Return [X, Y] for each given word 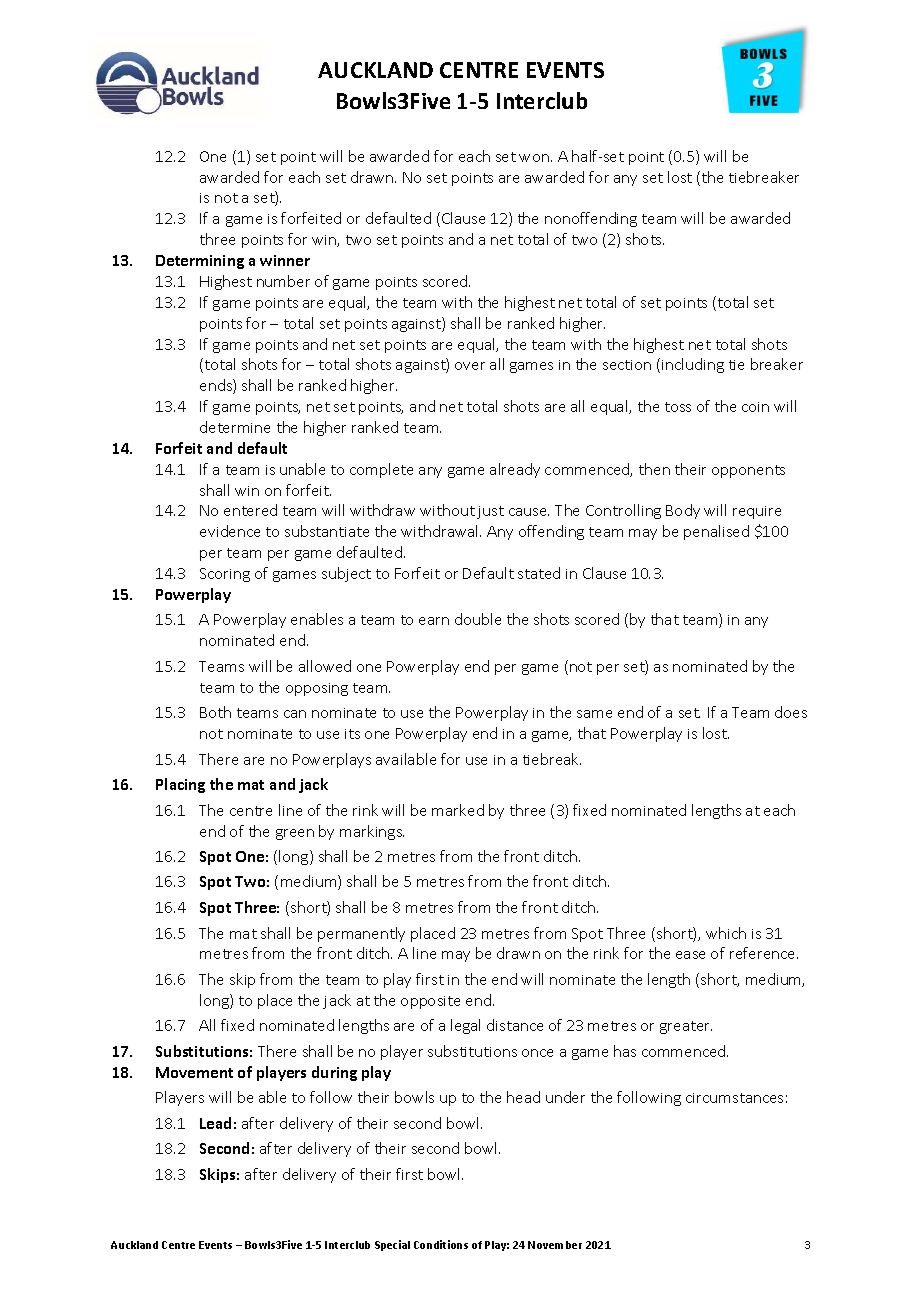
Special [392, 1245]
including [693, 365]
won [534, 158]
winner [285, 260]
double [478, 619]
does [791, 712]
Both [215, 712]
